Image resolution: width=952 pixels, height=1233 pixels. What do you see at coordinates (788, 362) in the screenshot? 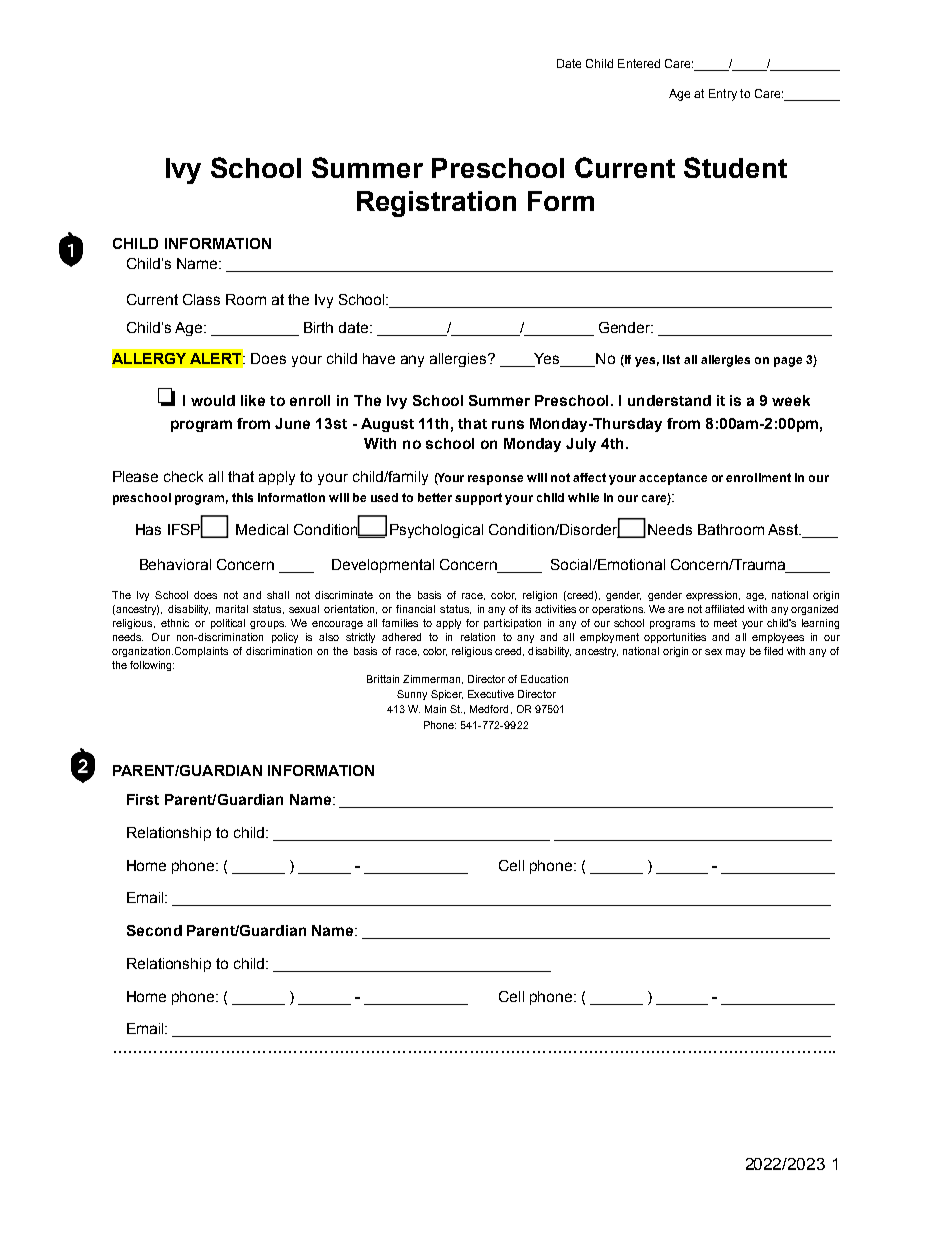
I see `page` at bounding box center [788, 362].
